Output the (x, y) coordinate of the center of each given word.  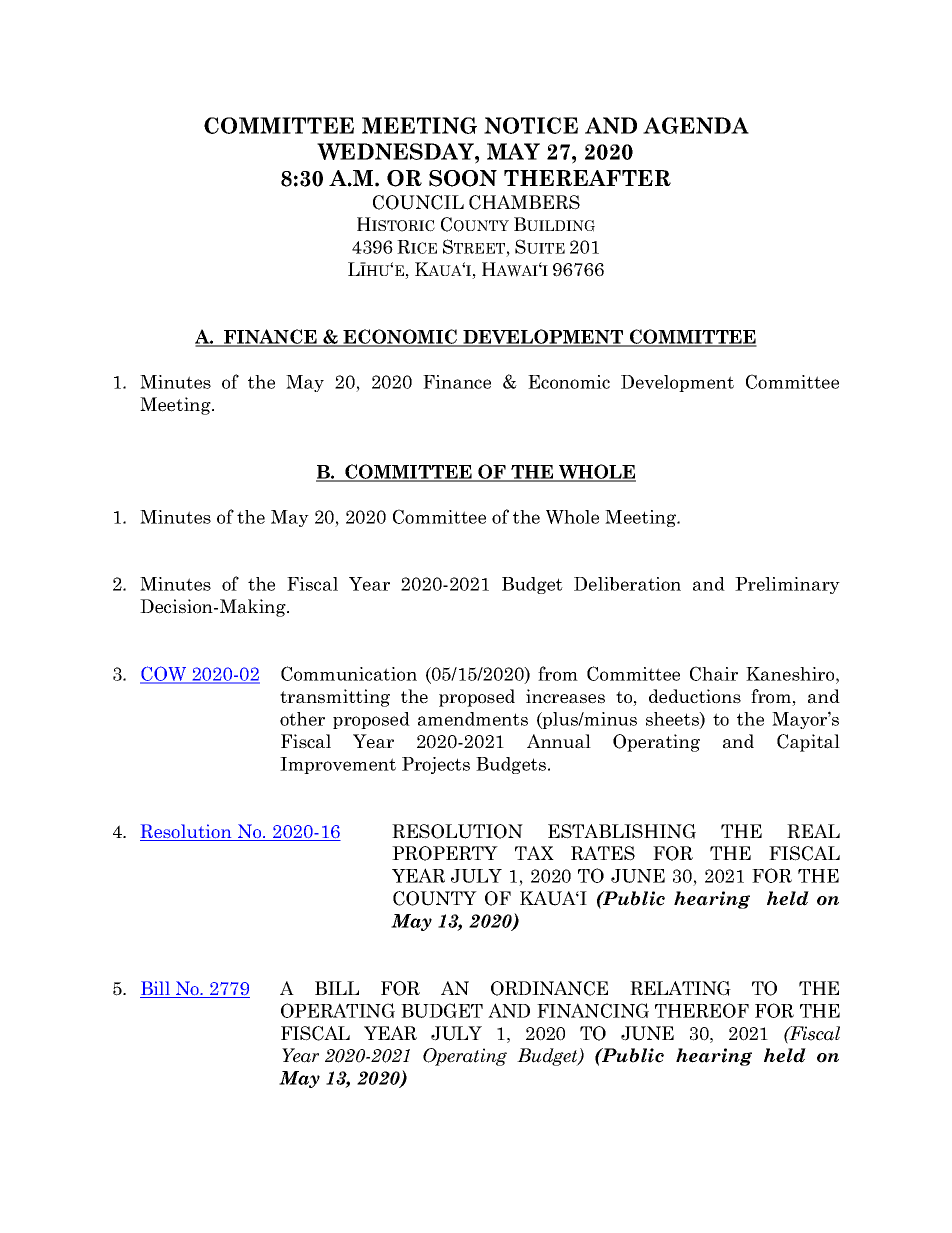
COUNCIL (418, 202)
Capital (808, 743)
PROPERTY (445, 853)
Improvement (338, 765)
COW (164, 674)
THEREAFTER (587, 178)
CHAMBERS (524, 202)
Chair (714, 673)
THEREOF (702, 1010)
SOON (463, 178)
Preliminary (787, 585)
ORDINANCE (549, 988)
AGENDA (696, 125)
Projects (436, 765)
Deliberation (627, 584)
